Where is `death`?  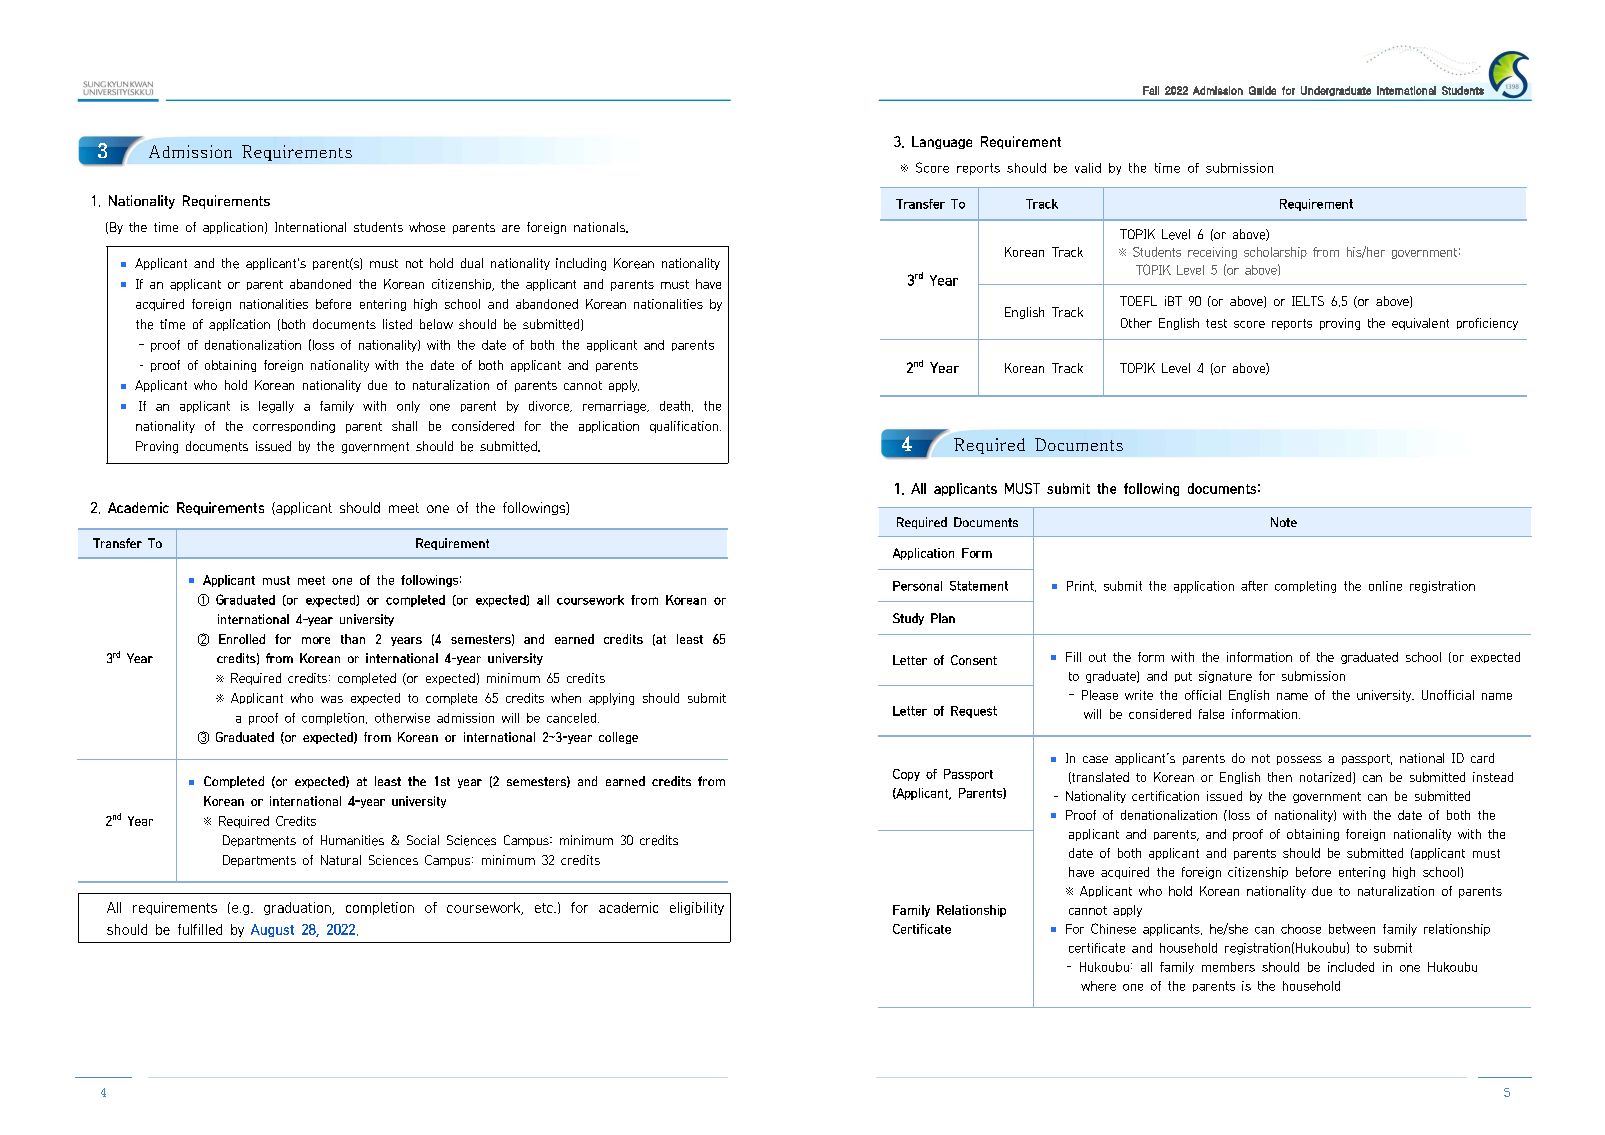
death is located at coordinates (676, 406).
